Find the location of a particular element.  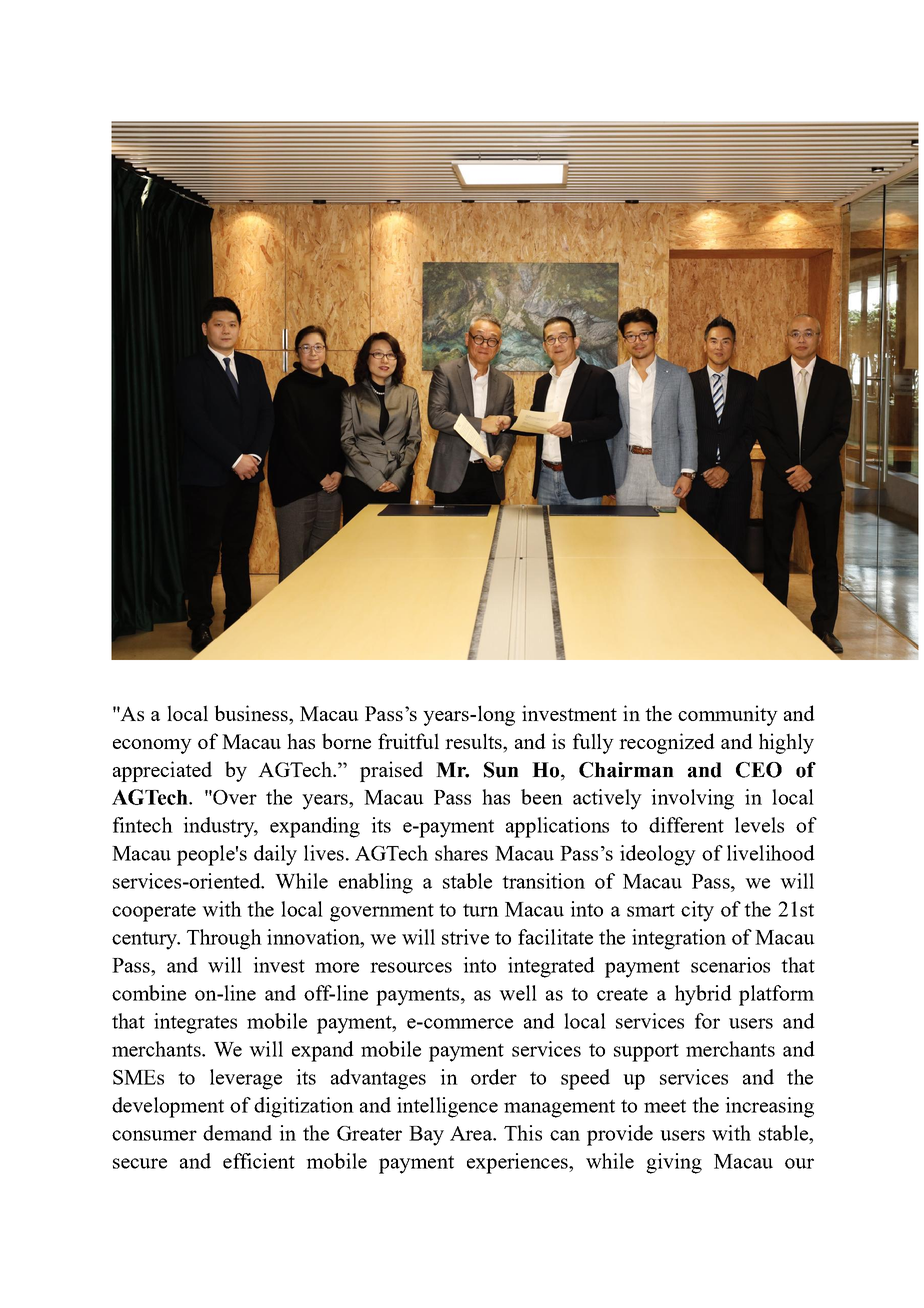

ideology is located at coordinates (658, 855).
